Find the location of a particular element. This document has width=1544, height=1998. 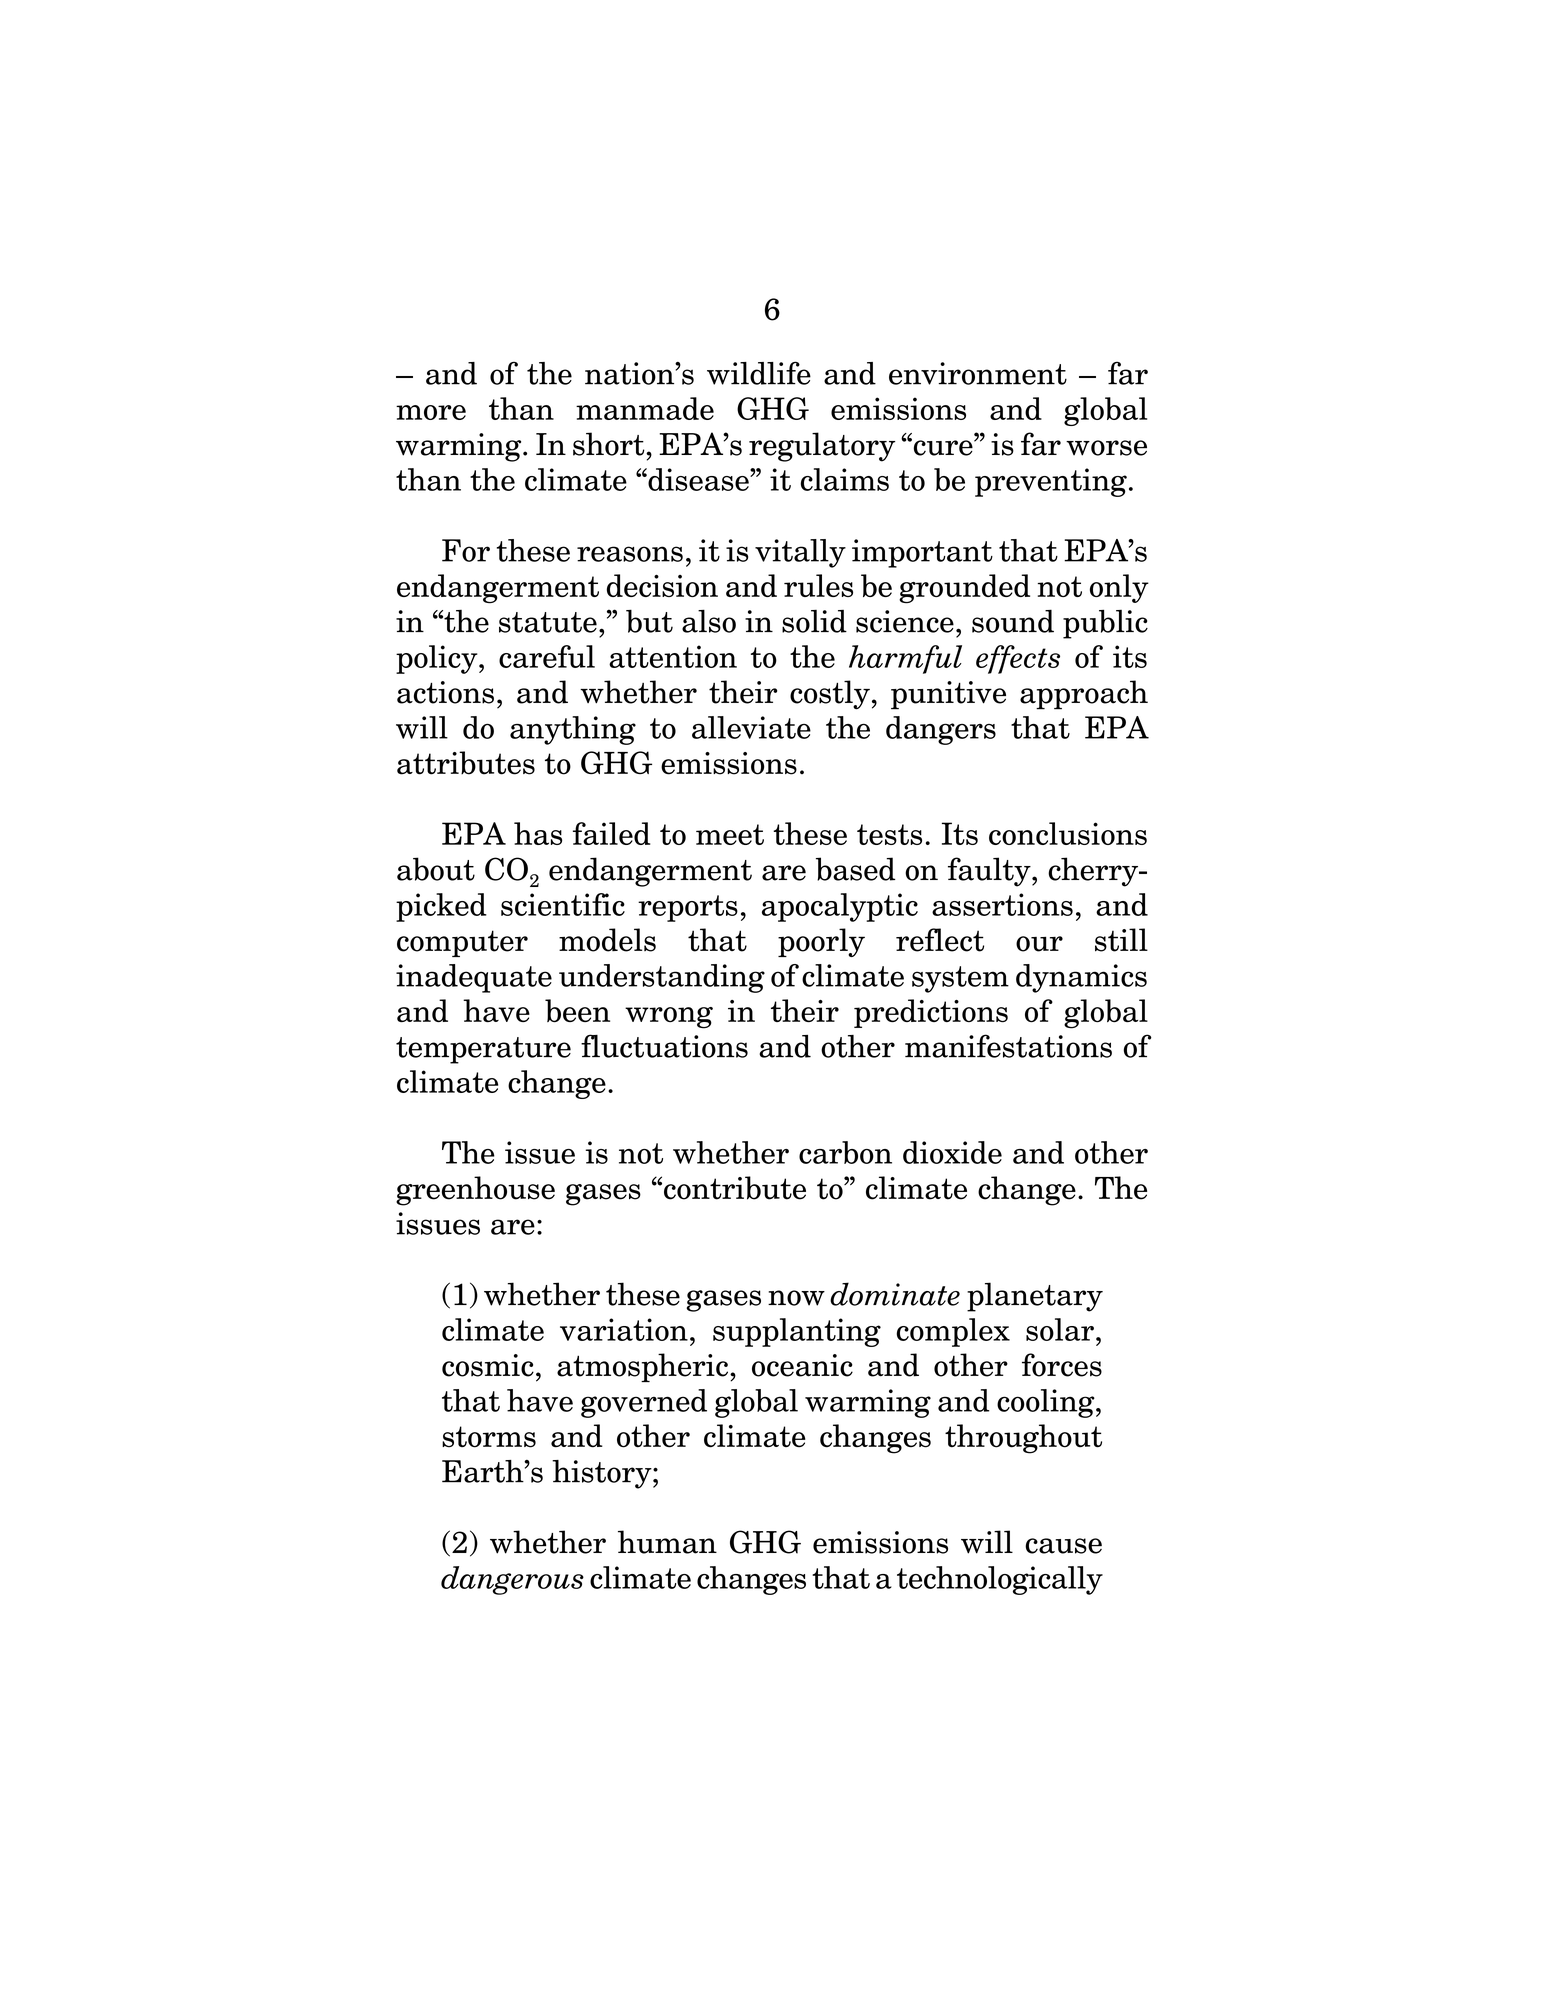

cause is located at coordinates (1063, 1546).
